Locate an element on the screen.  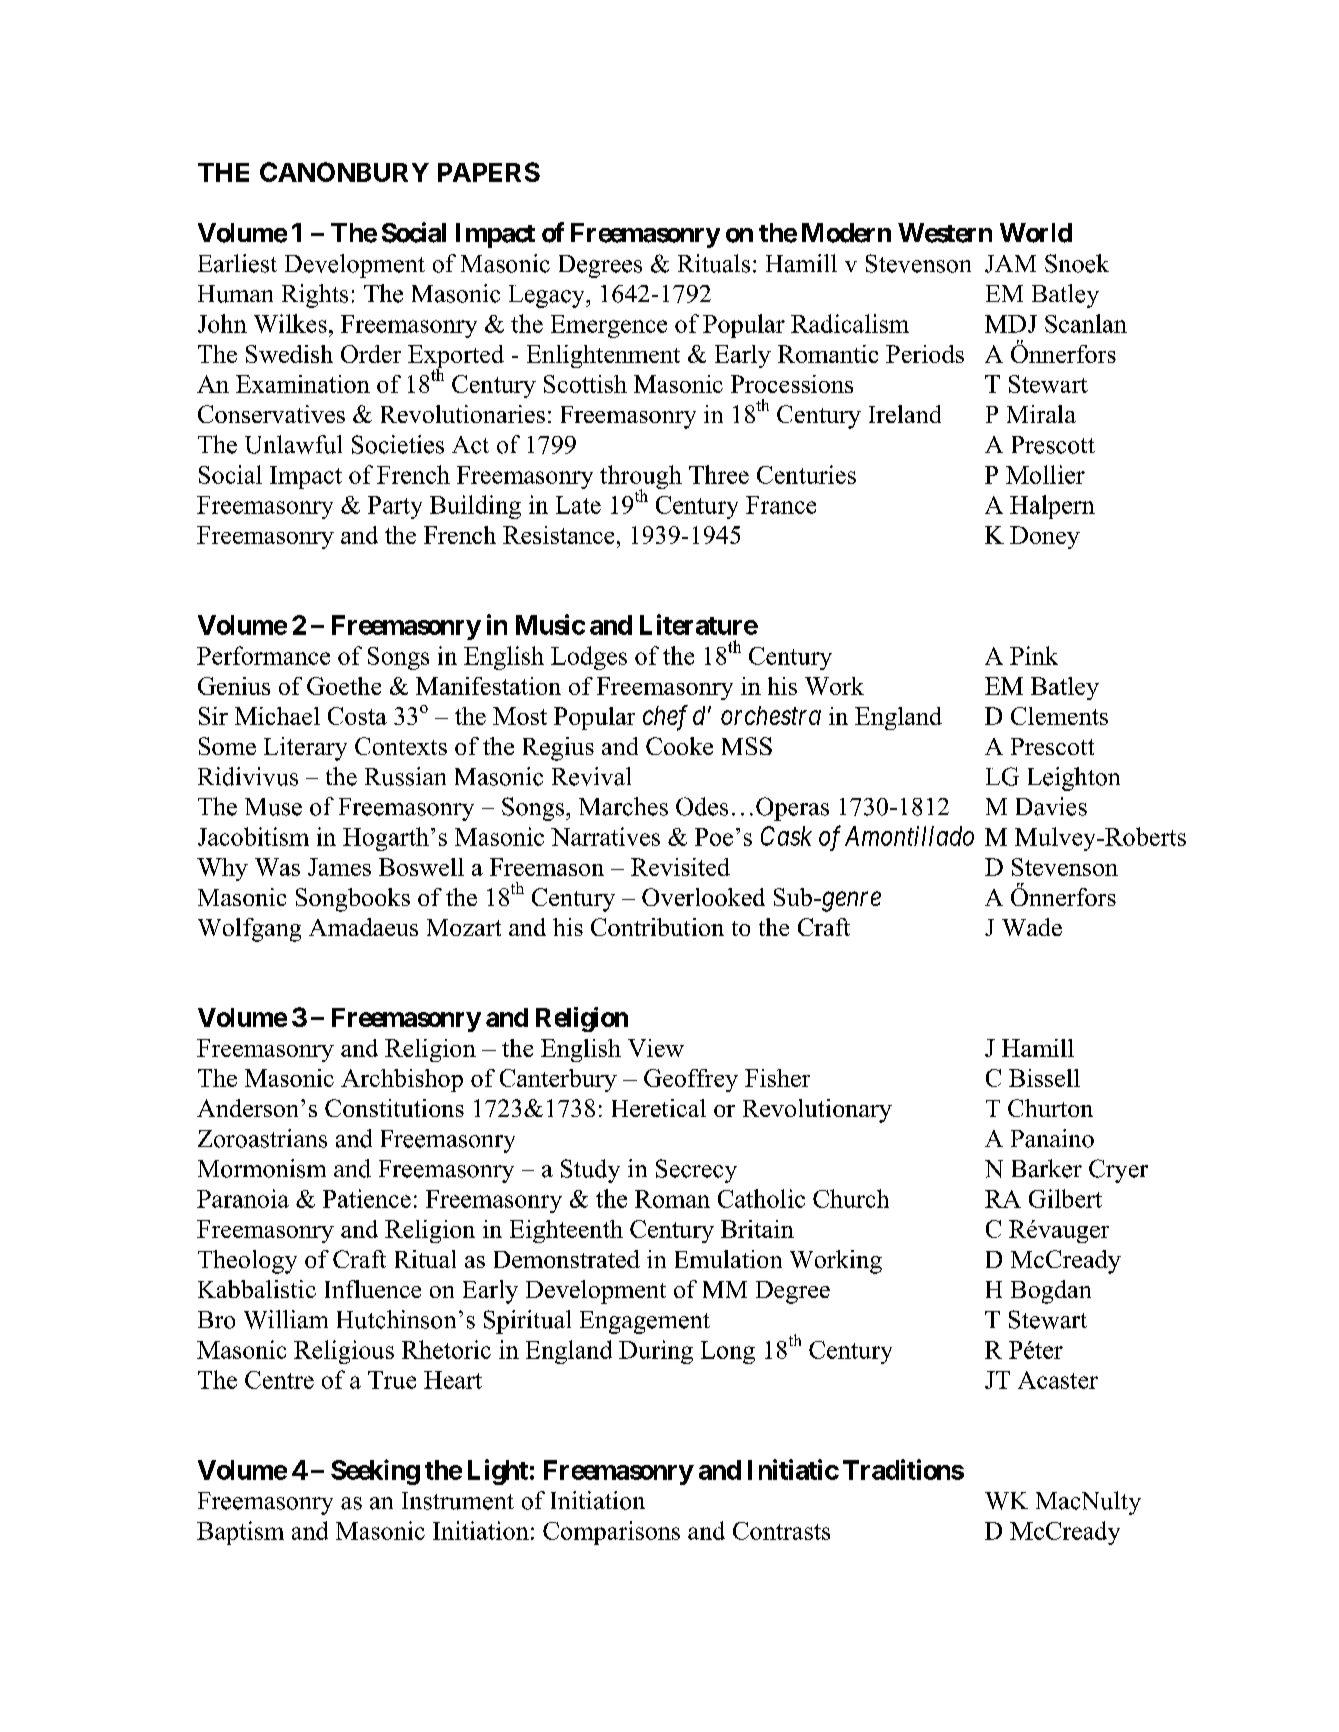
Heretical is located at coordinates (659, 1108).
